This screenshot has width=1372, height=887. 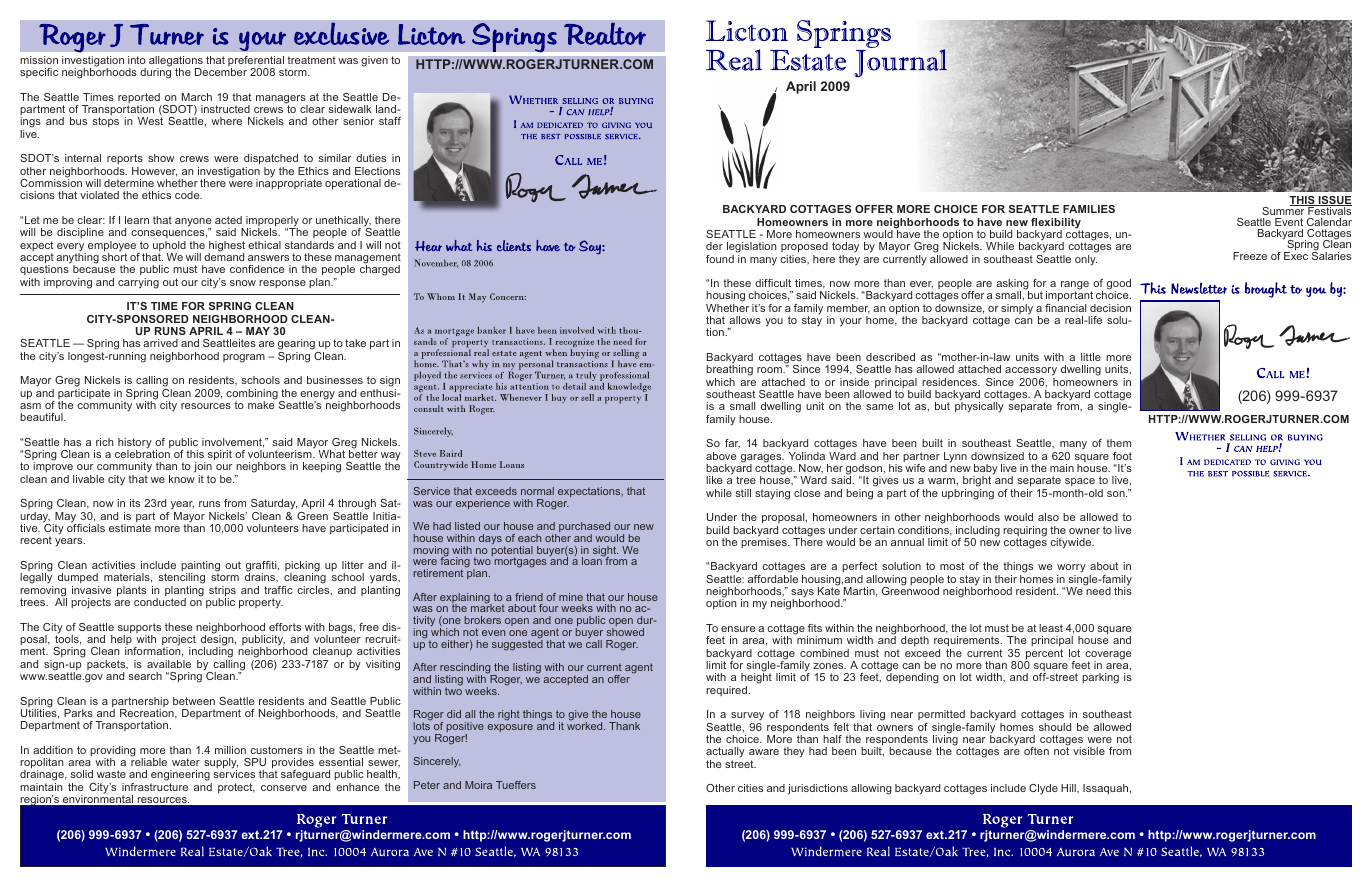 What do you see at coordinates (155, 72) in the screenshot?
I see `during` at bounding box center [155, 72].
